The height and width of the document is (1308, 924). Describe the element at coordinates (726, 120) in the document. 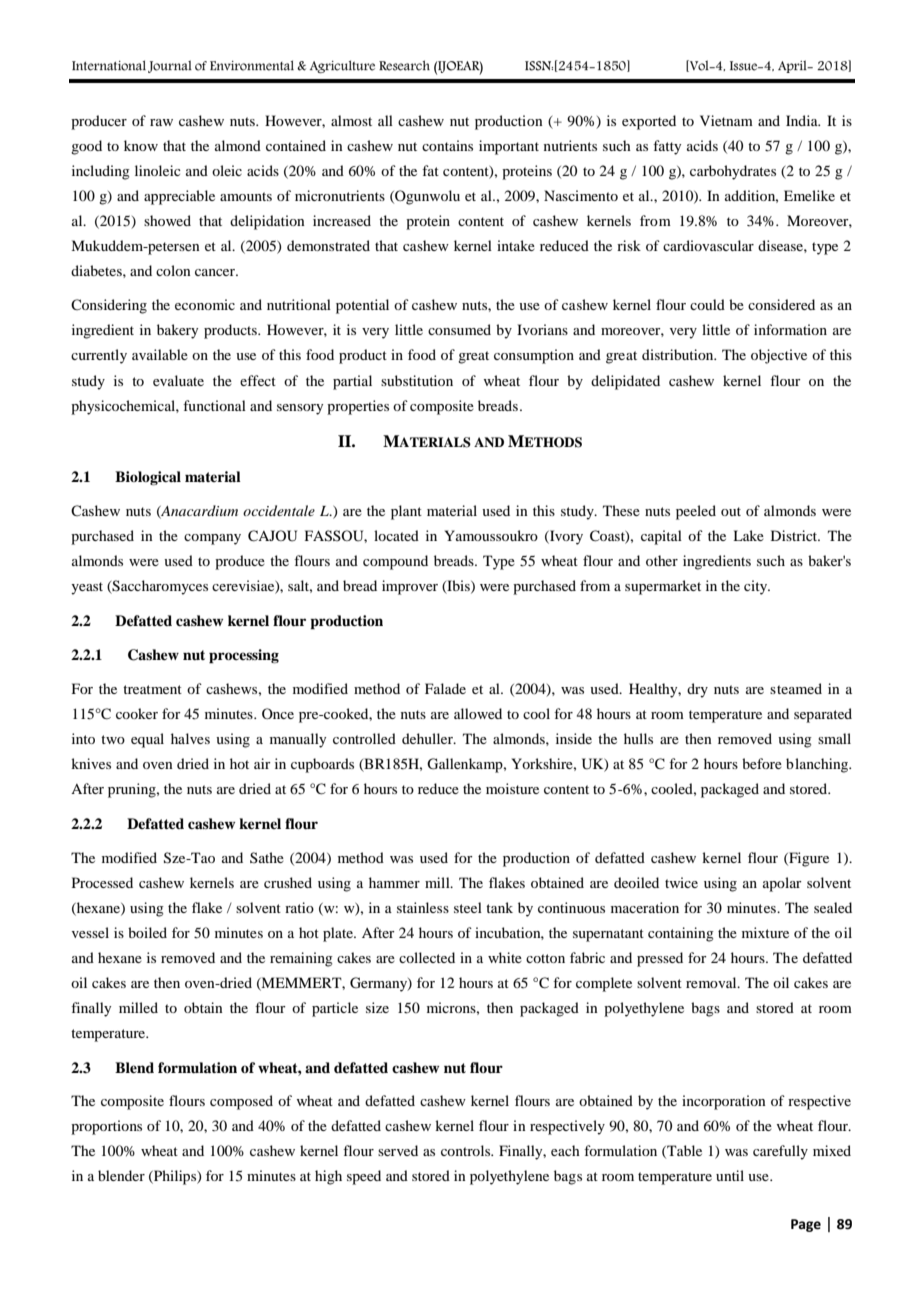

I see `Vietnam` at that location.
